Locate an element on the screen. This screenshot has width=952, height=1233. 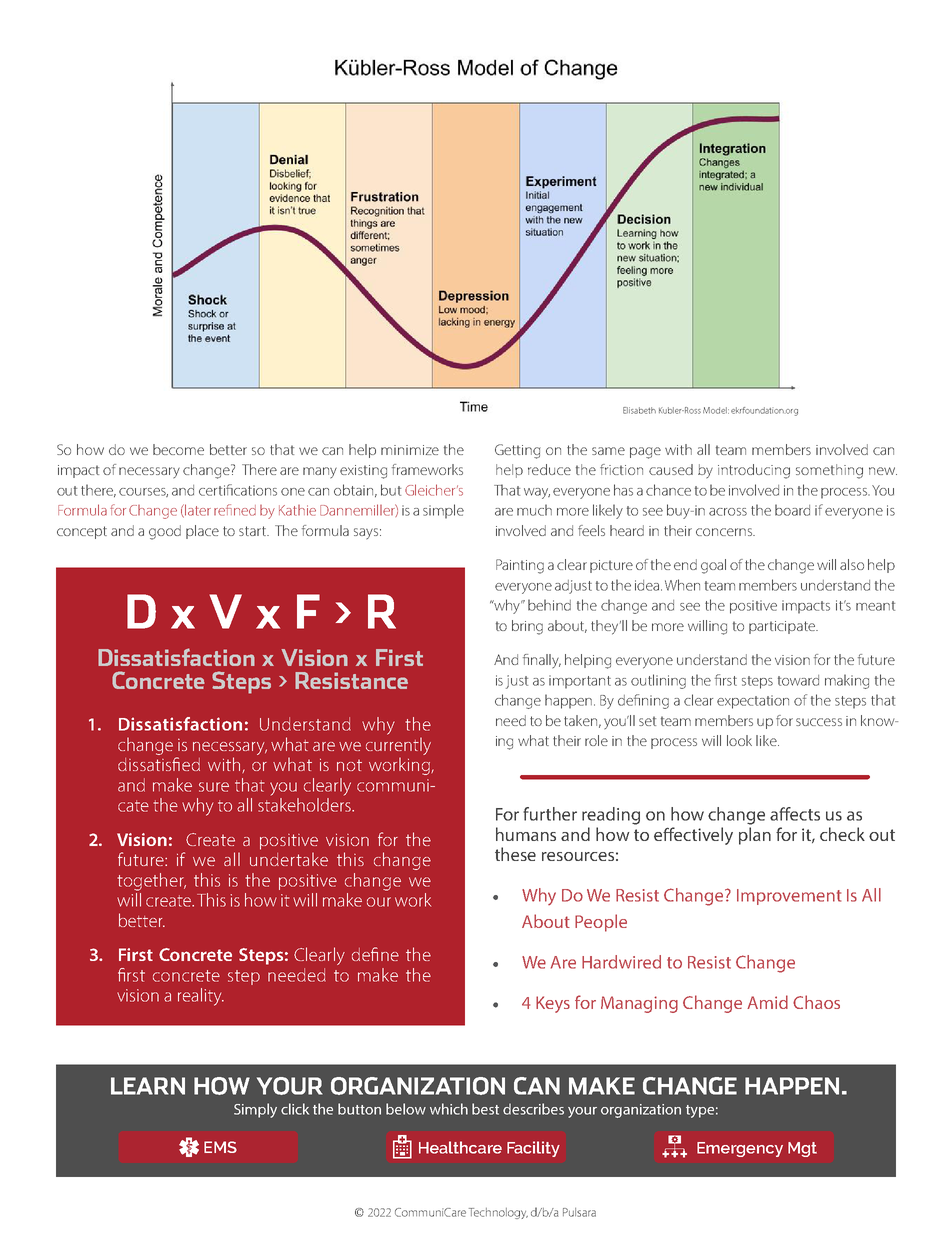
Technology is located at coordinates (498, 1213).
